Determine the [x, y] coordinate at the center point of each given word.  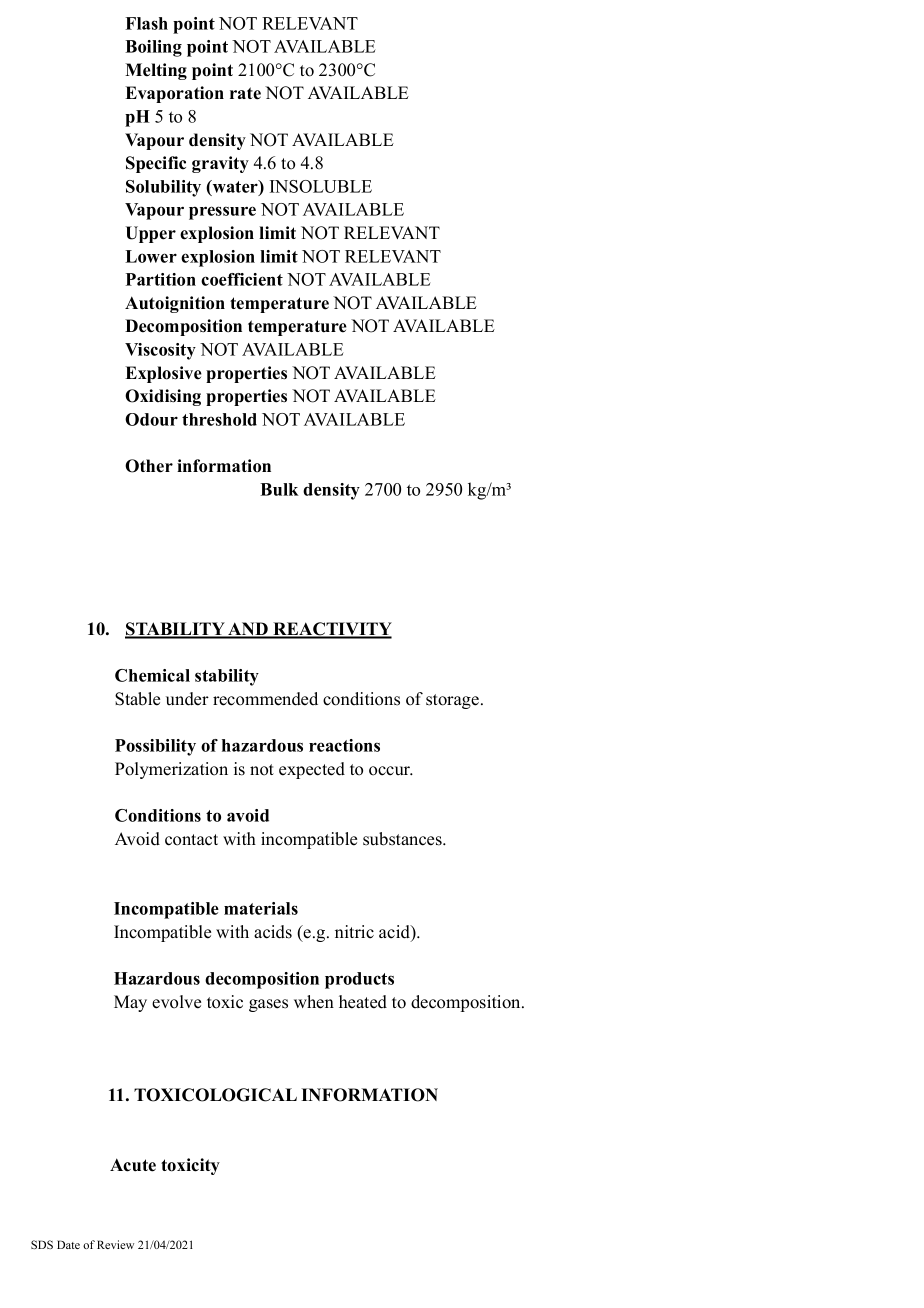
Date [68, 1244]
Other [149, 466]
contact [191, 840]
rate [245, 93]
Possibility [155, 747]
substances [403, 839]
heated [363, 1002]
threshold [219, 419]
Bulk [279, 489]
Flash [146, 23]
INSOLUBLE [321, 186]
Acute [133, 1165]
